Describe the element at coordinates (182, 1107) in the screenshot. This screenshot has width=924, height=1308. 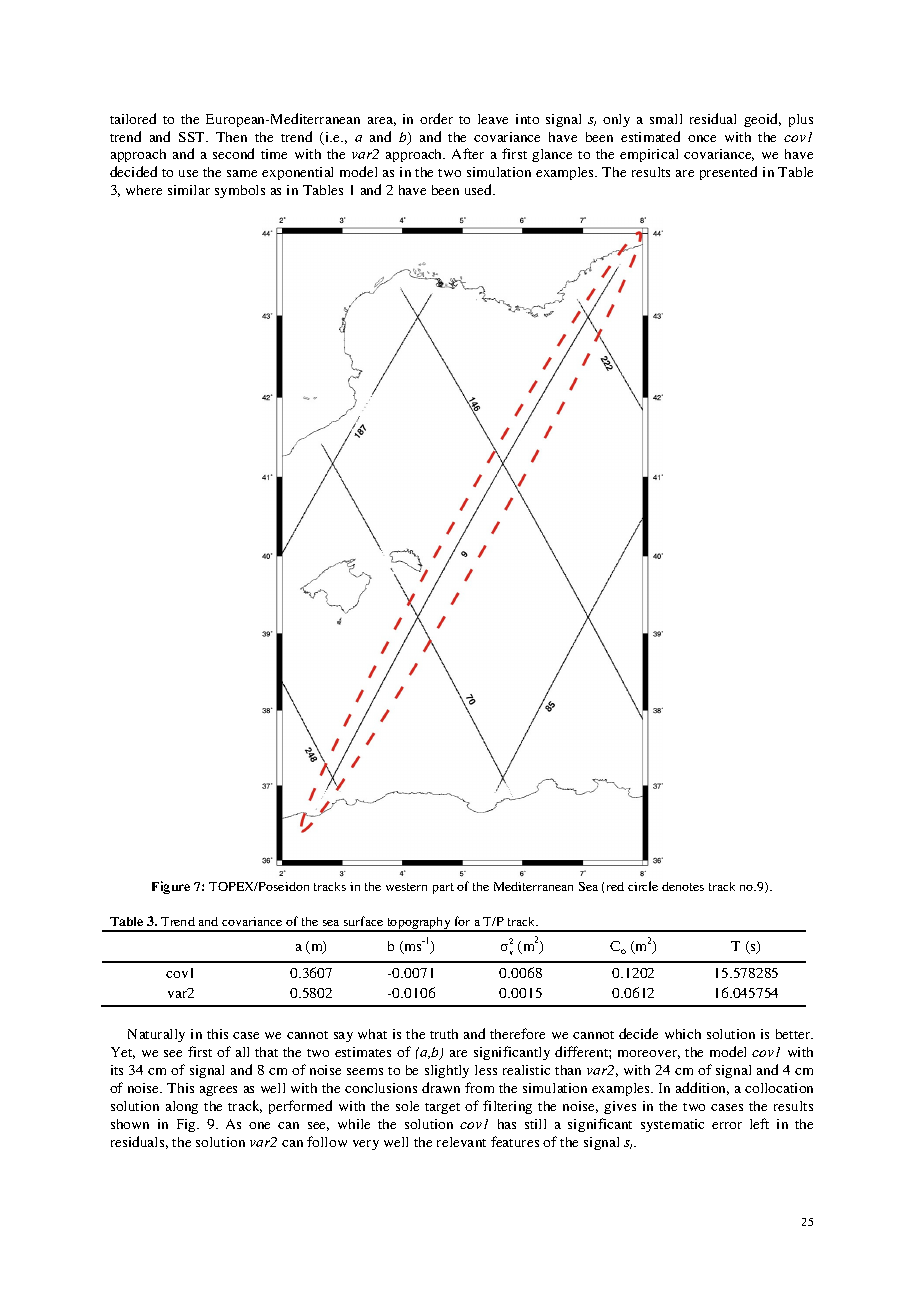
I see `along` at that location.
